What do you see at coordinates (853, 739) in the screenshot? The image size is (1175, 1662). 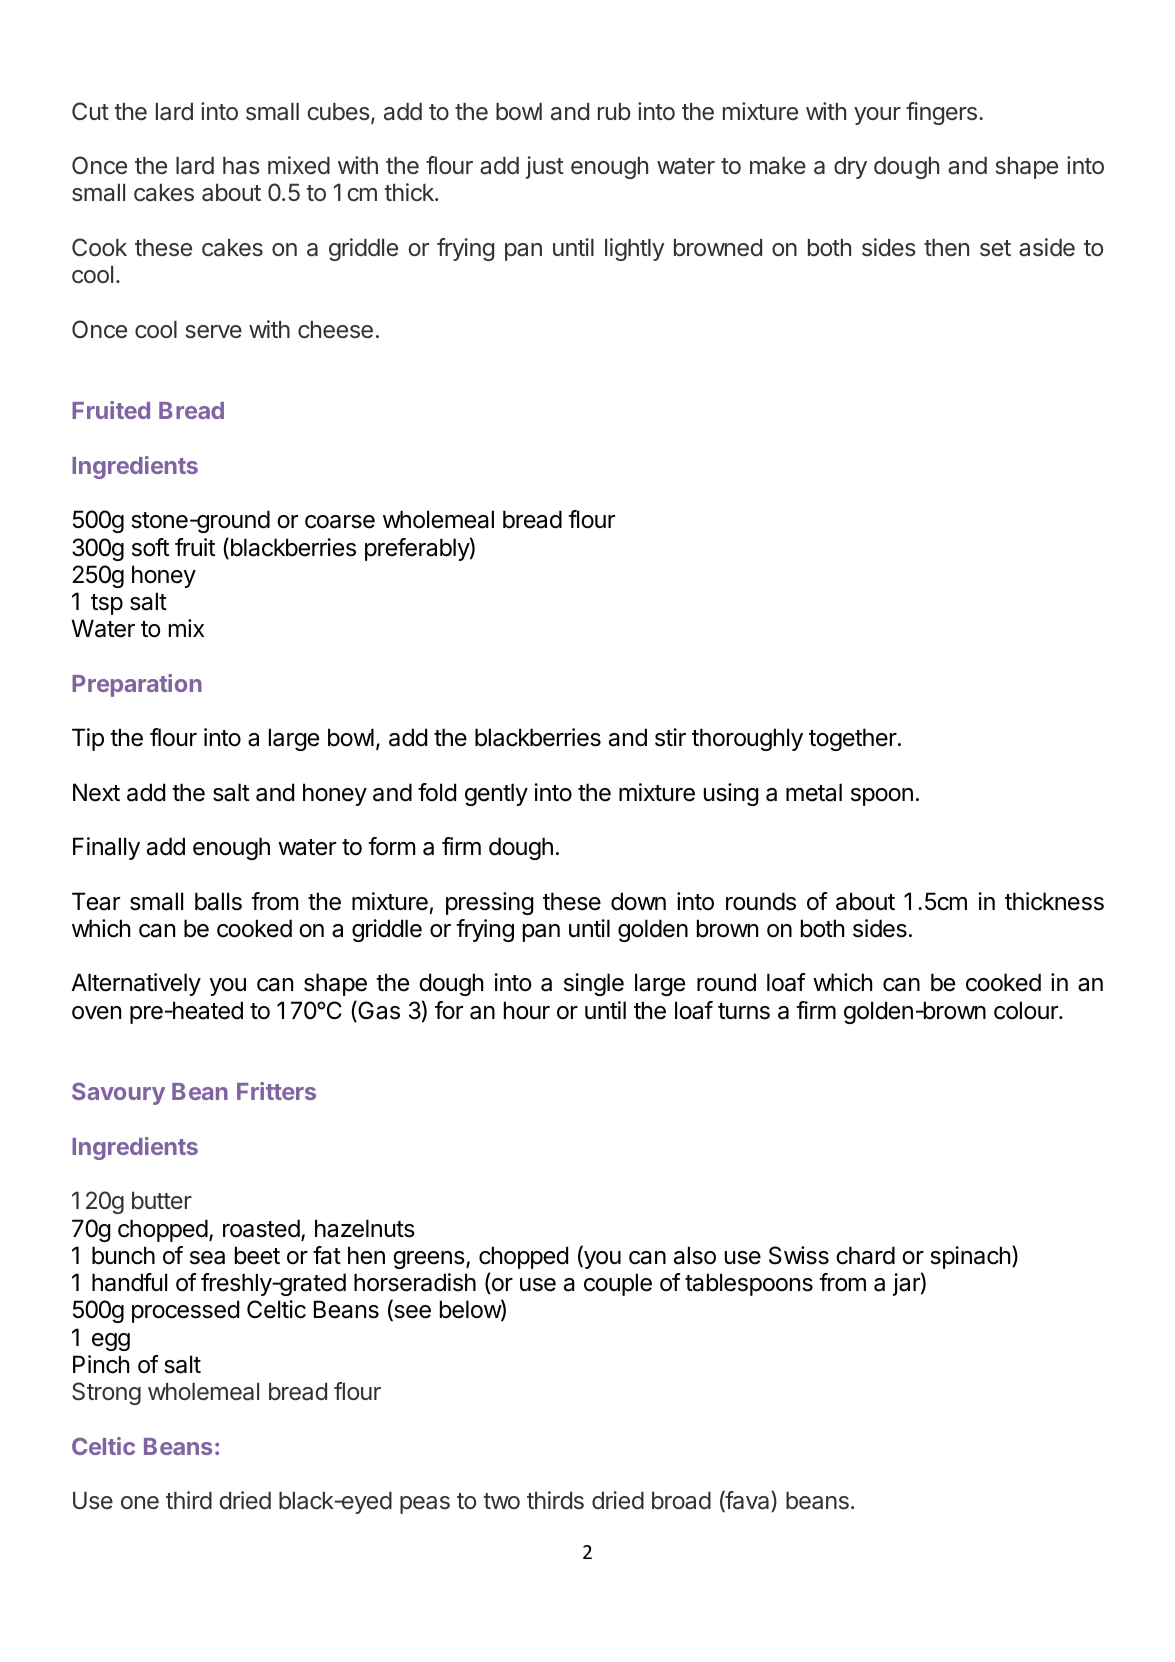 I see `together` at bounding box center [853, 739].
